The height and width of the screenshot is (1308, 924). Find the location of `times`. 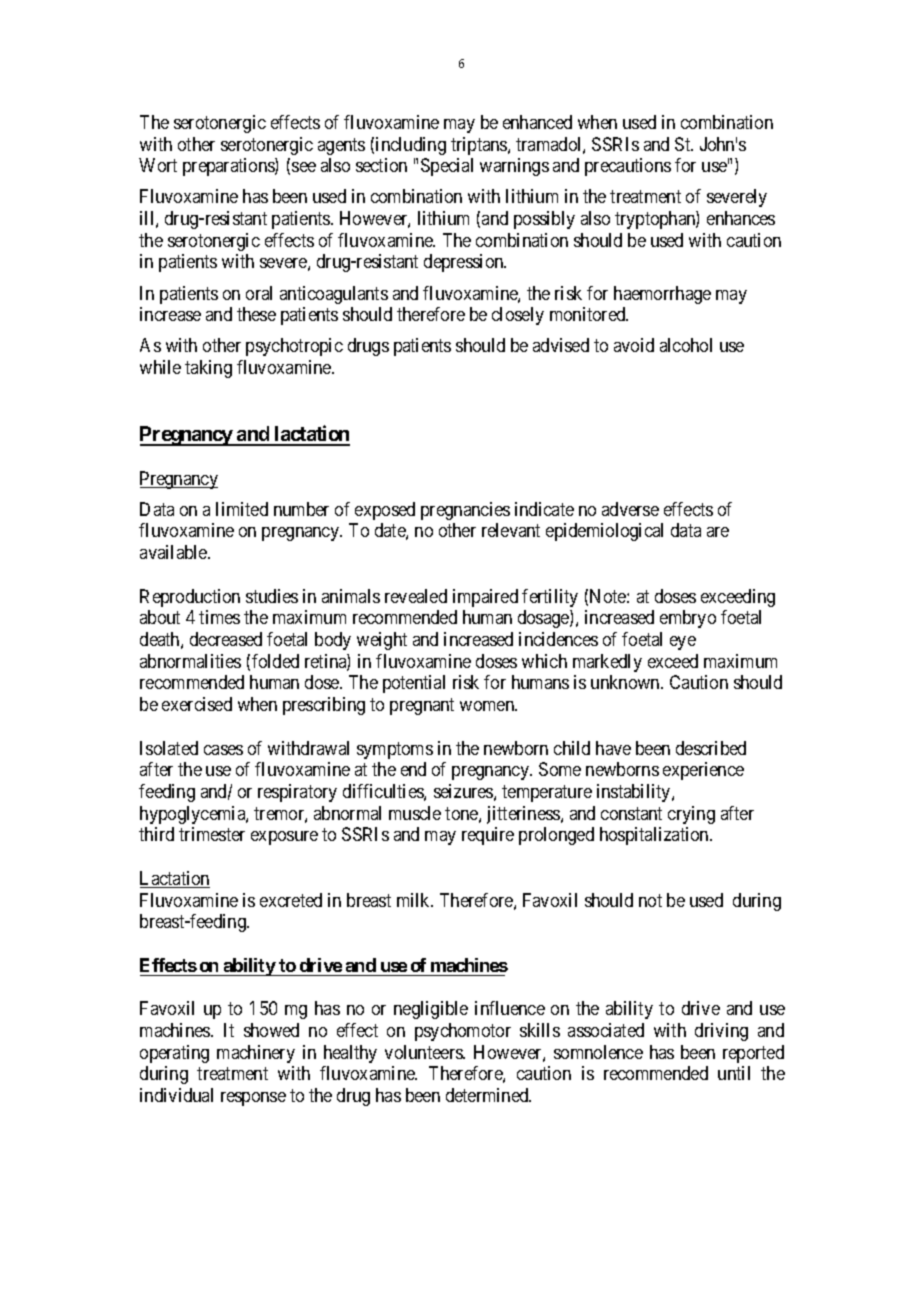

times is located at coordinates (219, 617).
